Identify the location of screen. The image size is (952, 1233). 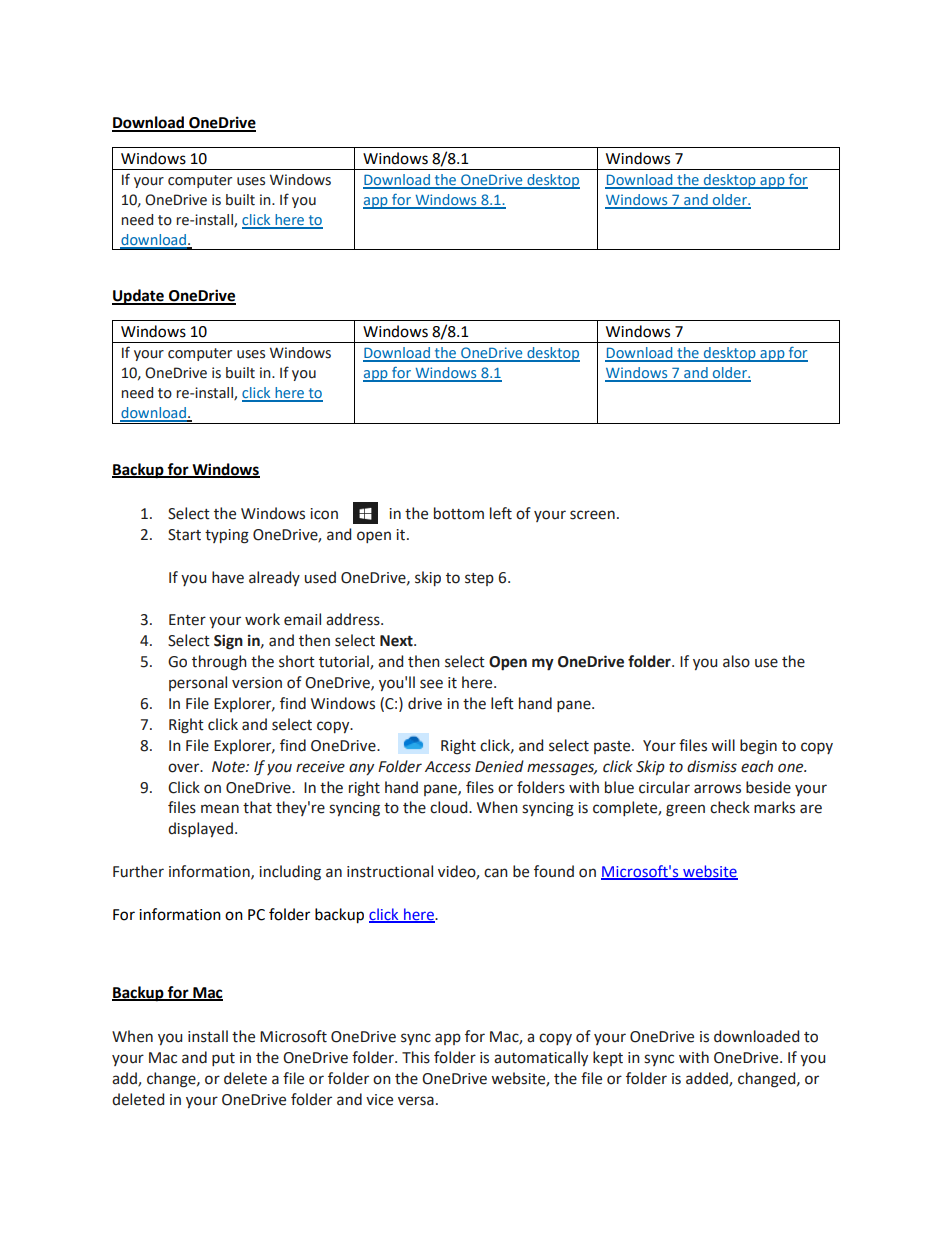
(592, 515).
